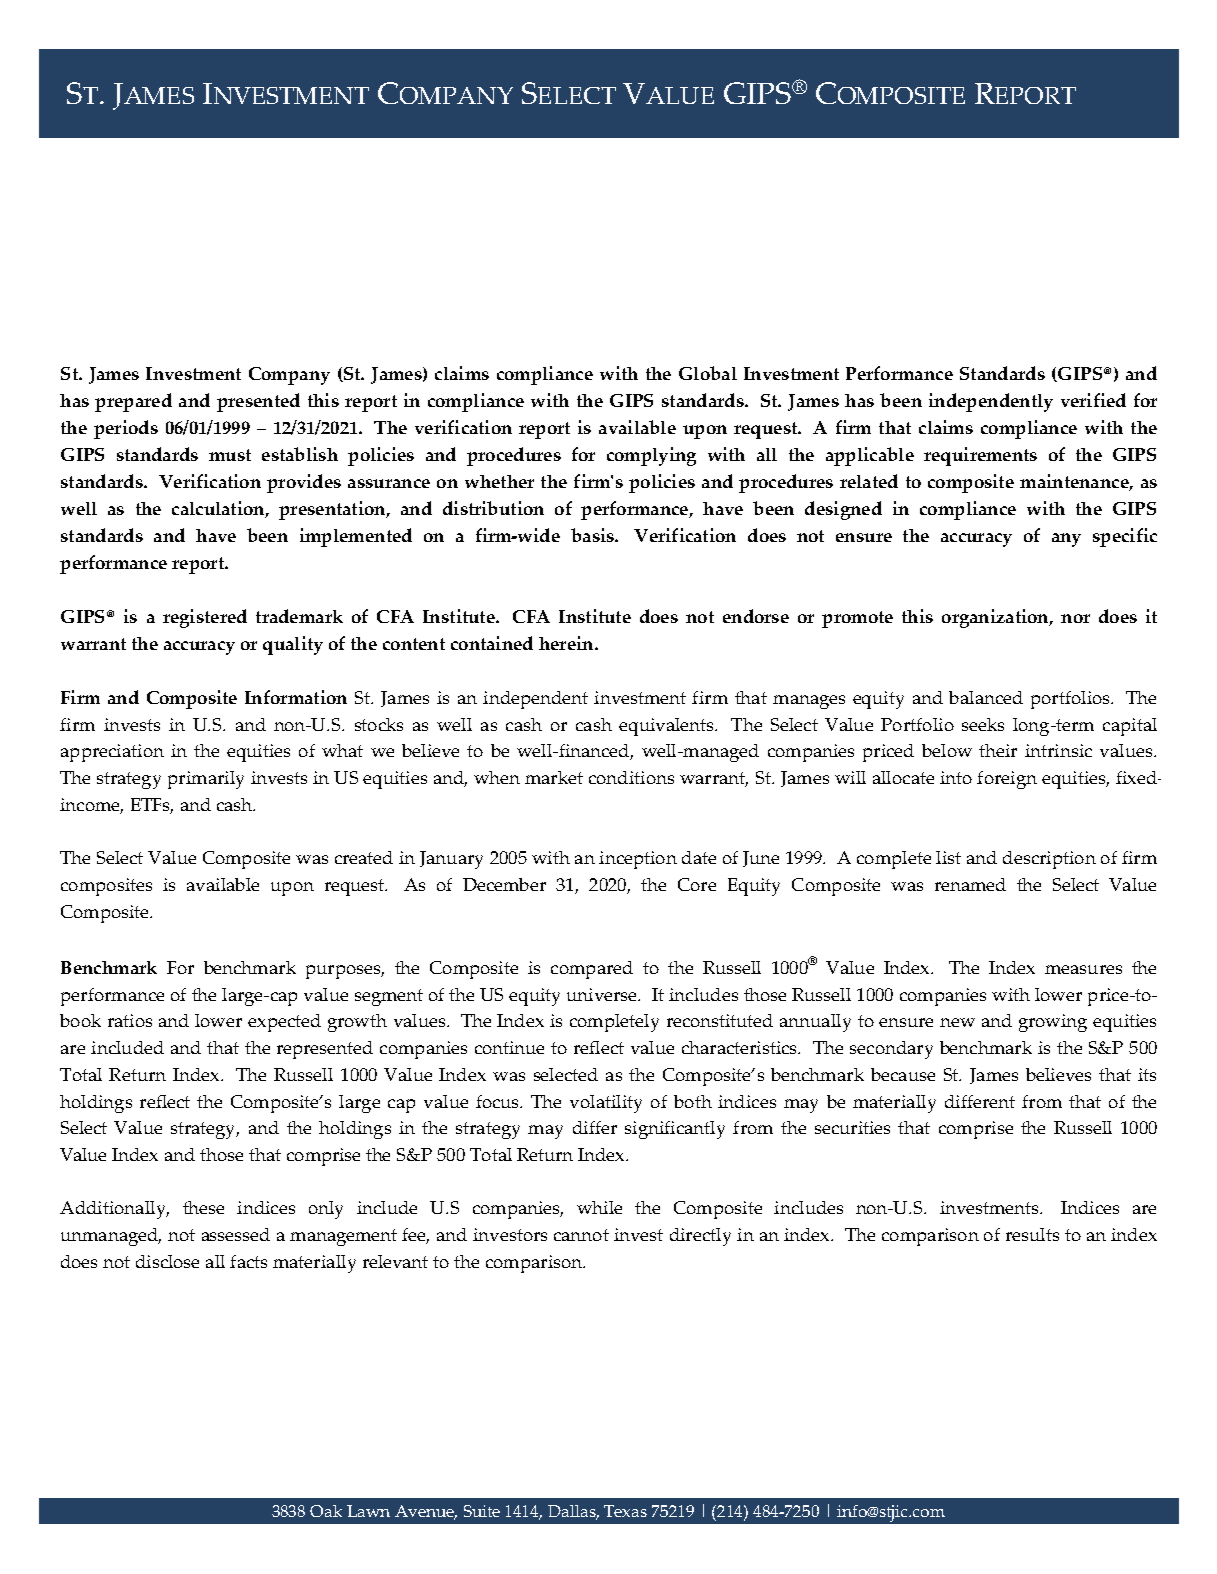  What do you see at coordinates (326, 1511) in the image?
I see `Oak` at bounding box center [326, 1511].
